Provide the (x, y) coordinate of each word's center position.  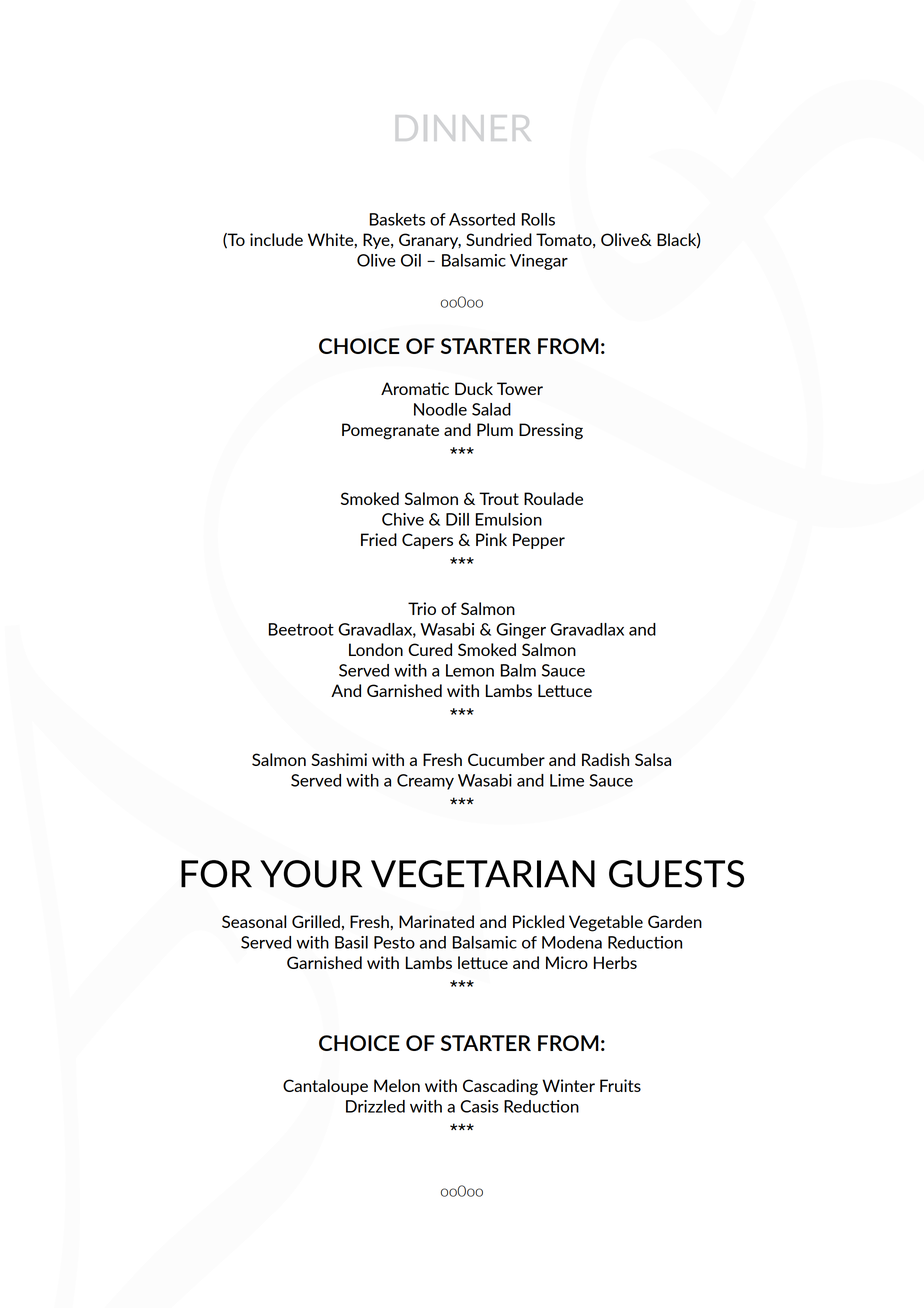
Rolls (538, 219)
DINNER (463, 128)
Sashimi (339, 759)
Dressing (551, 431)
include (276, 239)
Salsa (653, 759)
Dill (457, 519)
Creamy (425, 782)
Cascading (500, 1087)
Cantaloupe (325, 1087)
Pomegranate (390, 431)
